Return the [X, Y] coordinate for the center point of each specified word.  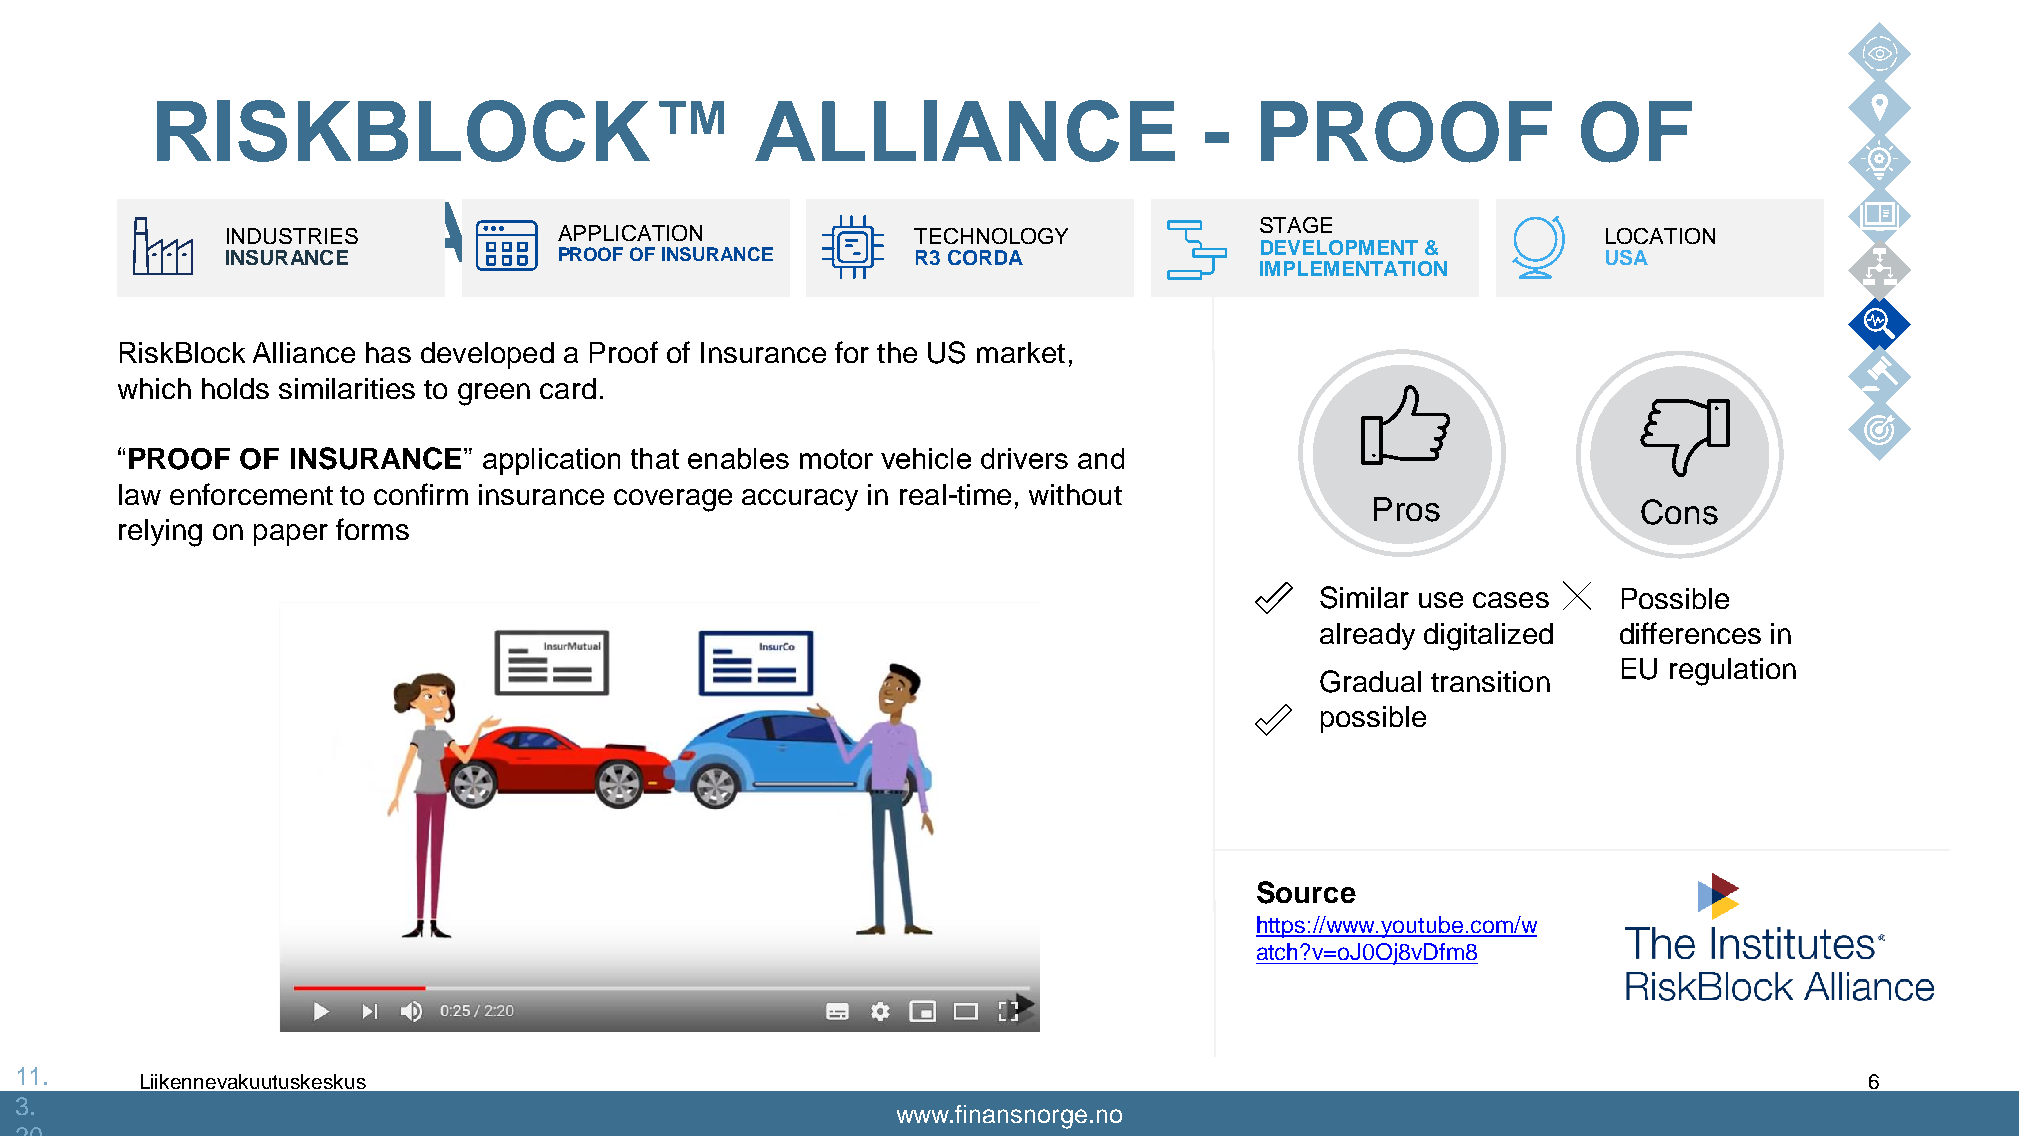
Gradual [1370, 681]
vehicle [926, 458]
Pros [1407, 509]
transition [1490, 681]
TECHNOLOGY [991, 236]
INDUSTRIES [292, 236]
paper [291, 535]
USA [1627, 257]
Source [1306, 892]
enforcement [251, 494]
